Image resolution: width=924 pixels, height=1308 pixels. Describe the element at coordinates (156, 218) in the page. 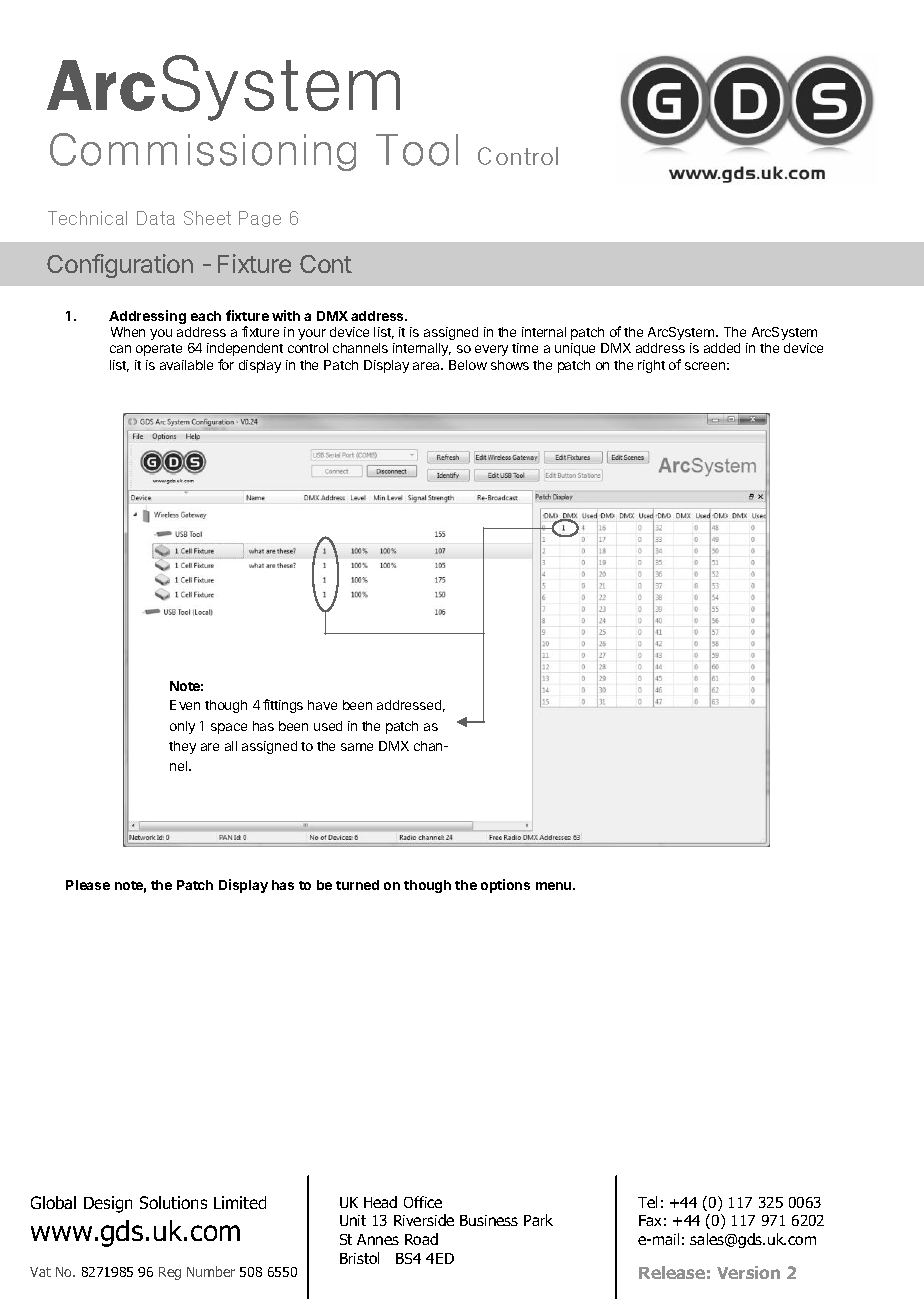

I see `Data` at that location.
